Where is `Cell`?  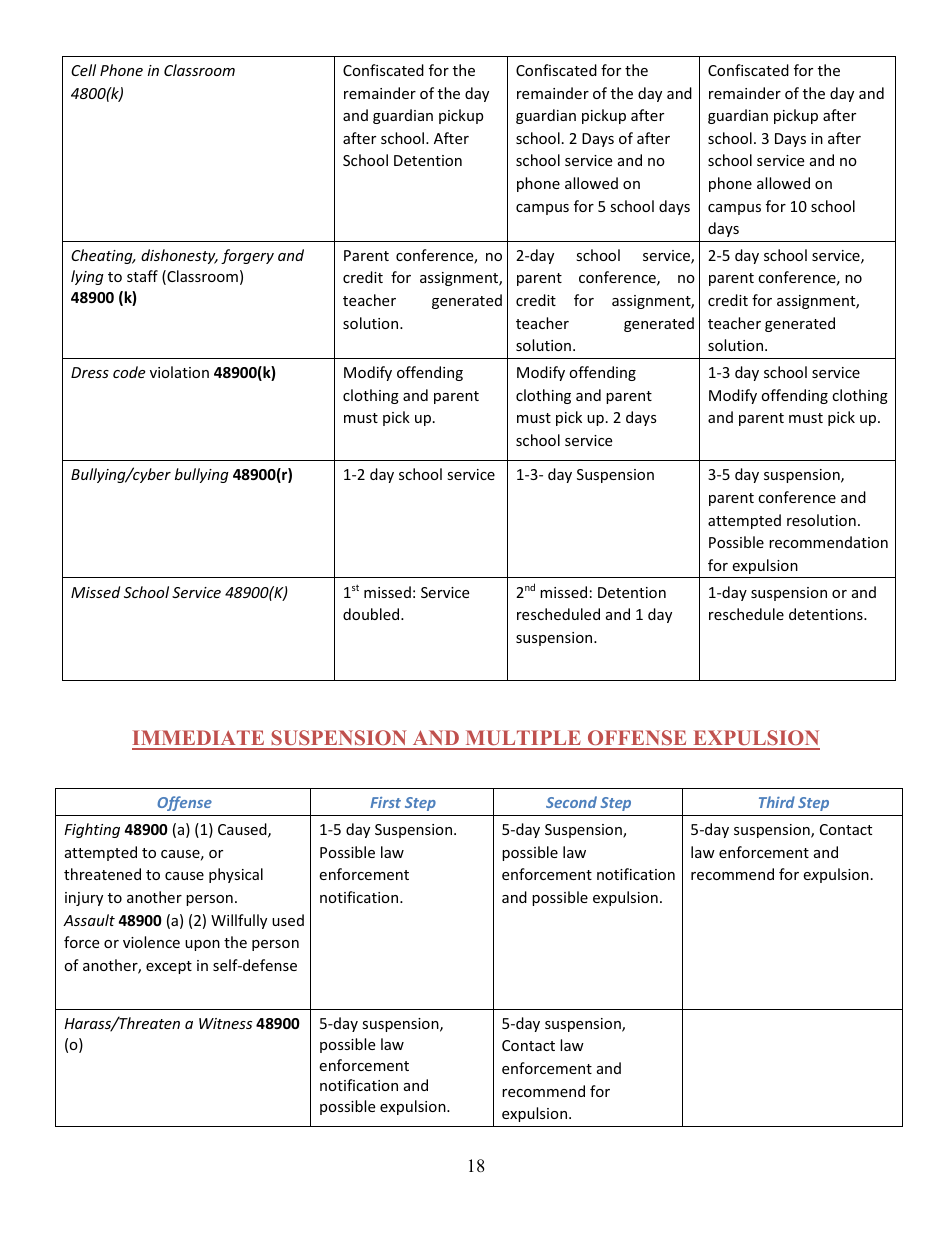
Cell is located at coordinates (83, 70).
